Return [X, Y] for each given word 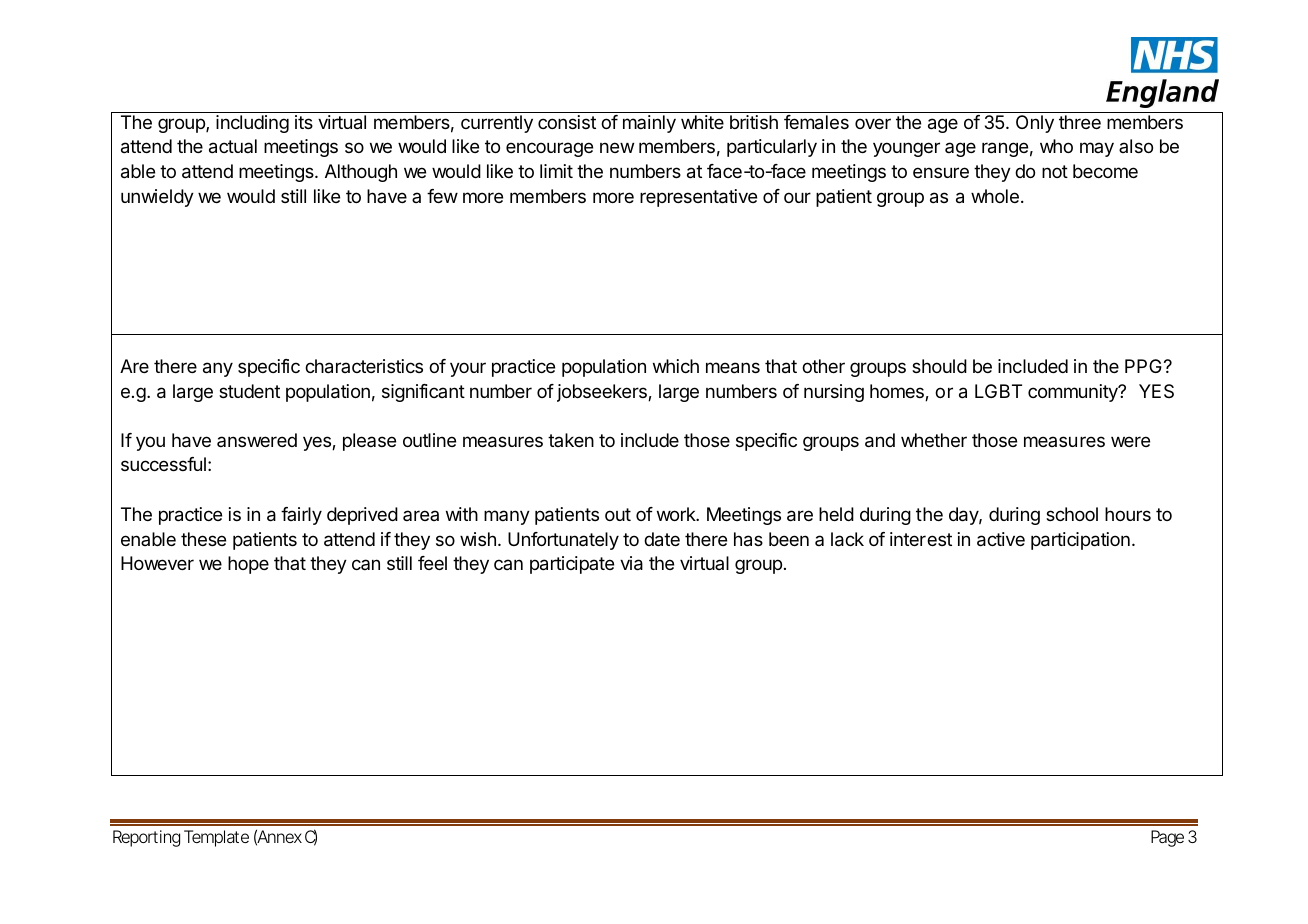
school [1072, 514]
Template [216, 838]
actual [233, 146]
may [1097, 149]
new [617, 147]
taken [571, 440]
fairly [301, 516]
